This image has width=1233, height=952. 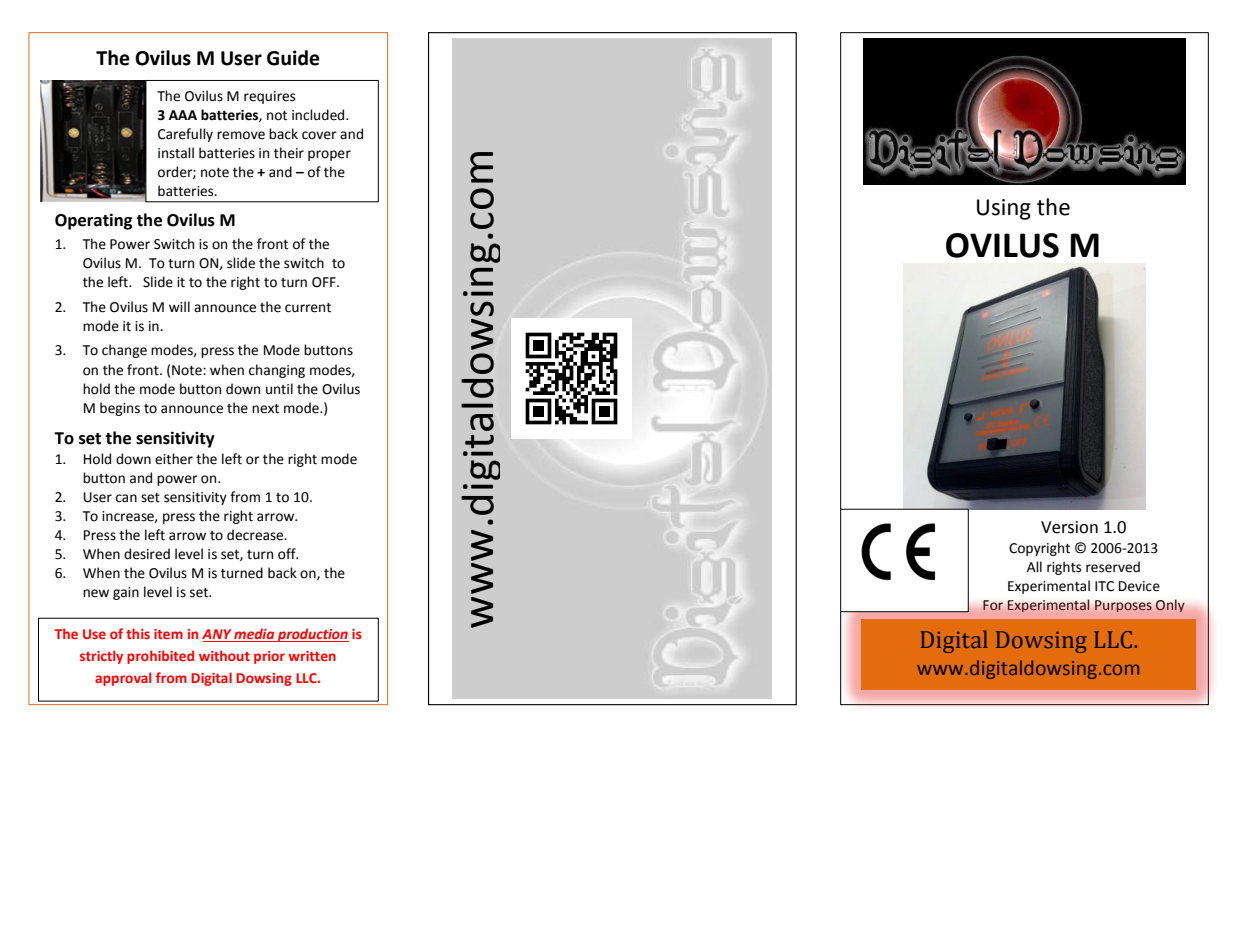 I want to click on until, so click(x=279, y=389).
